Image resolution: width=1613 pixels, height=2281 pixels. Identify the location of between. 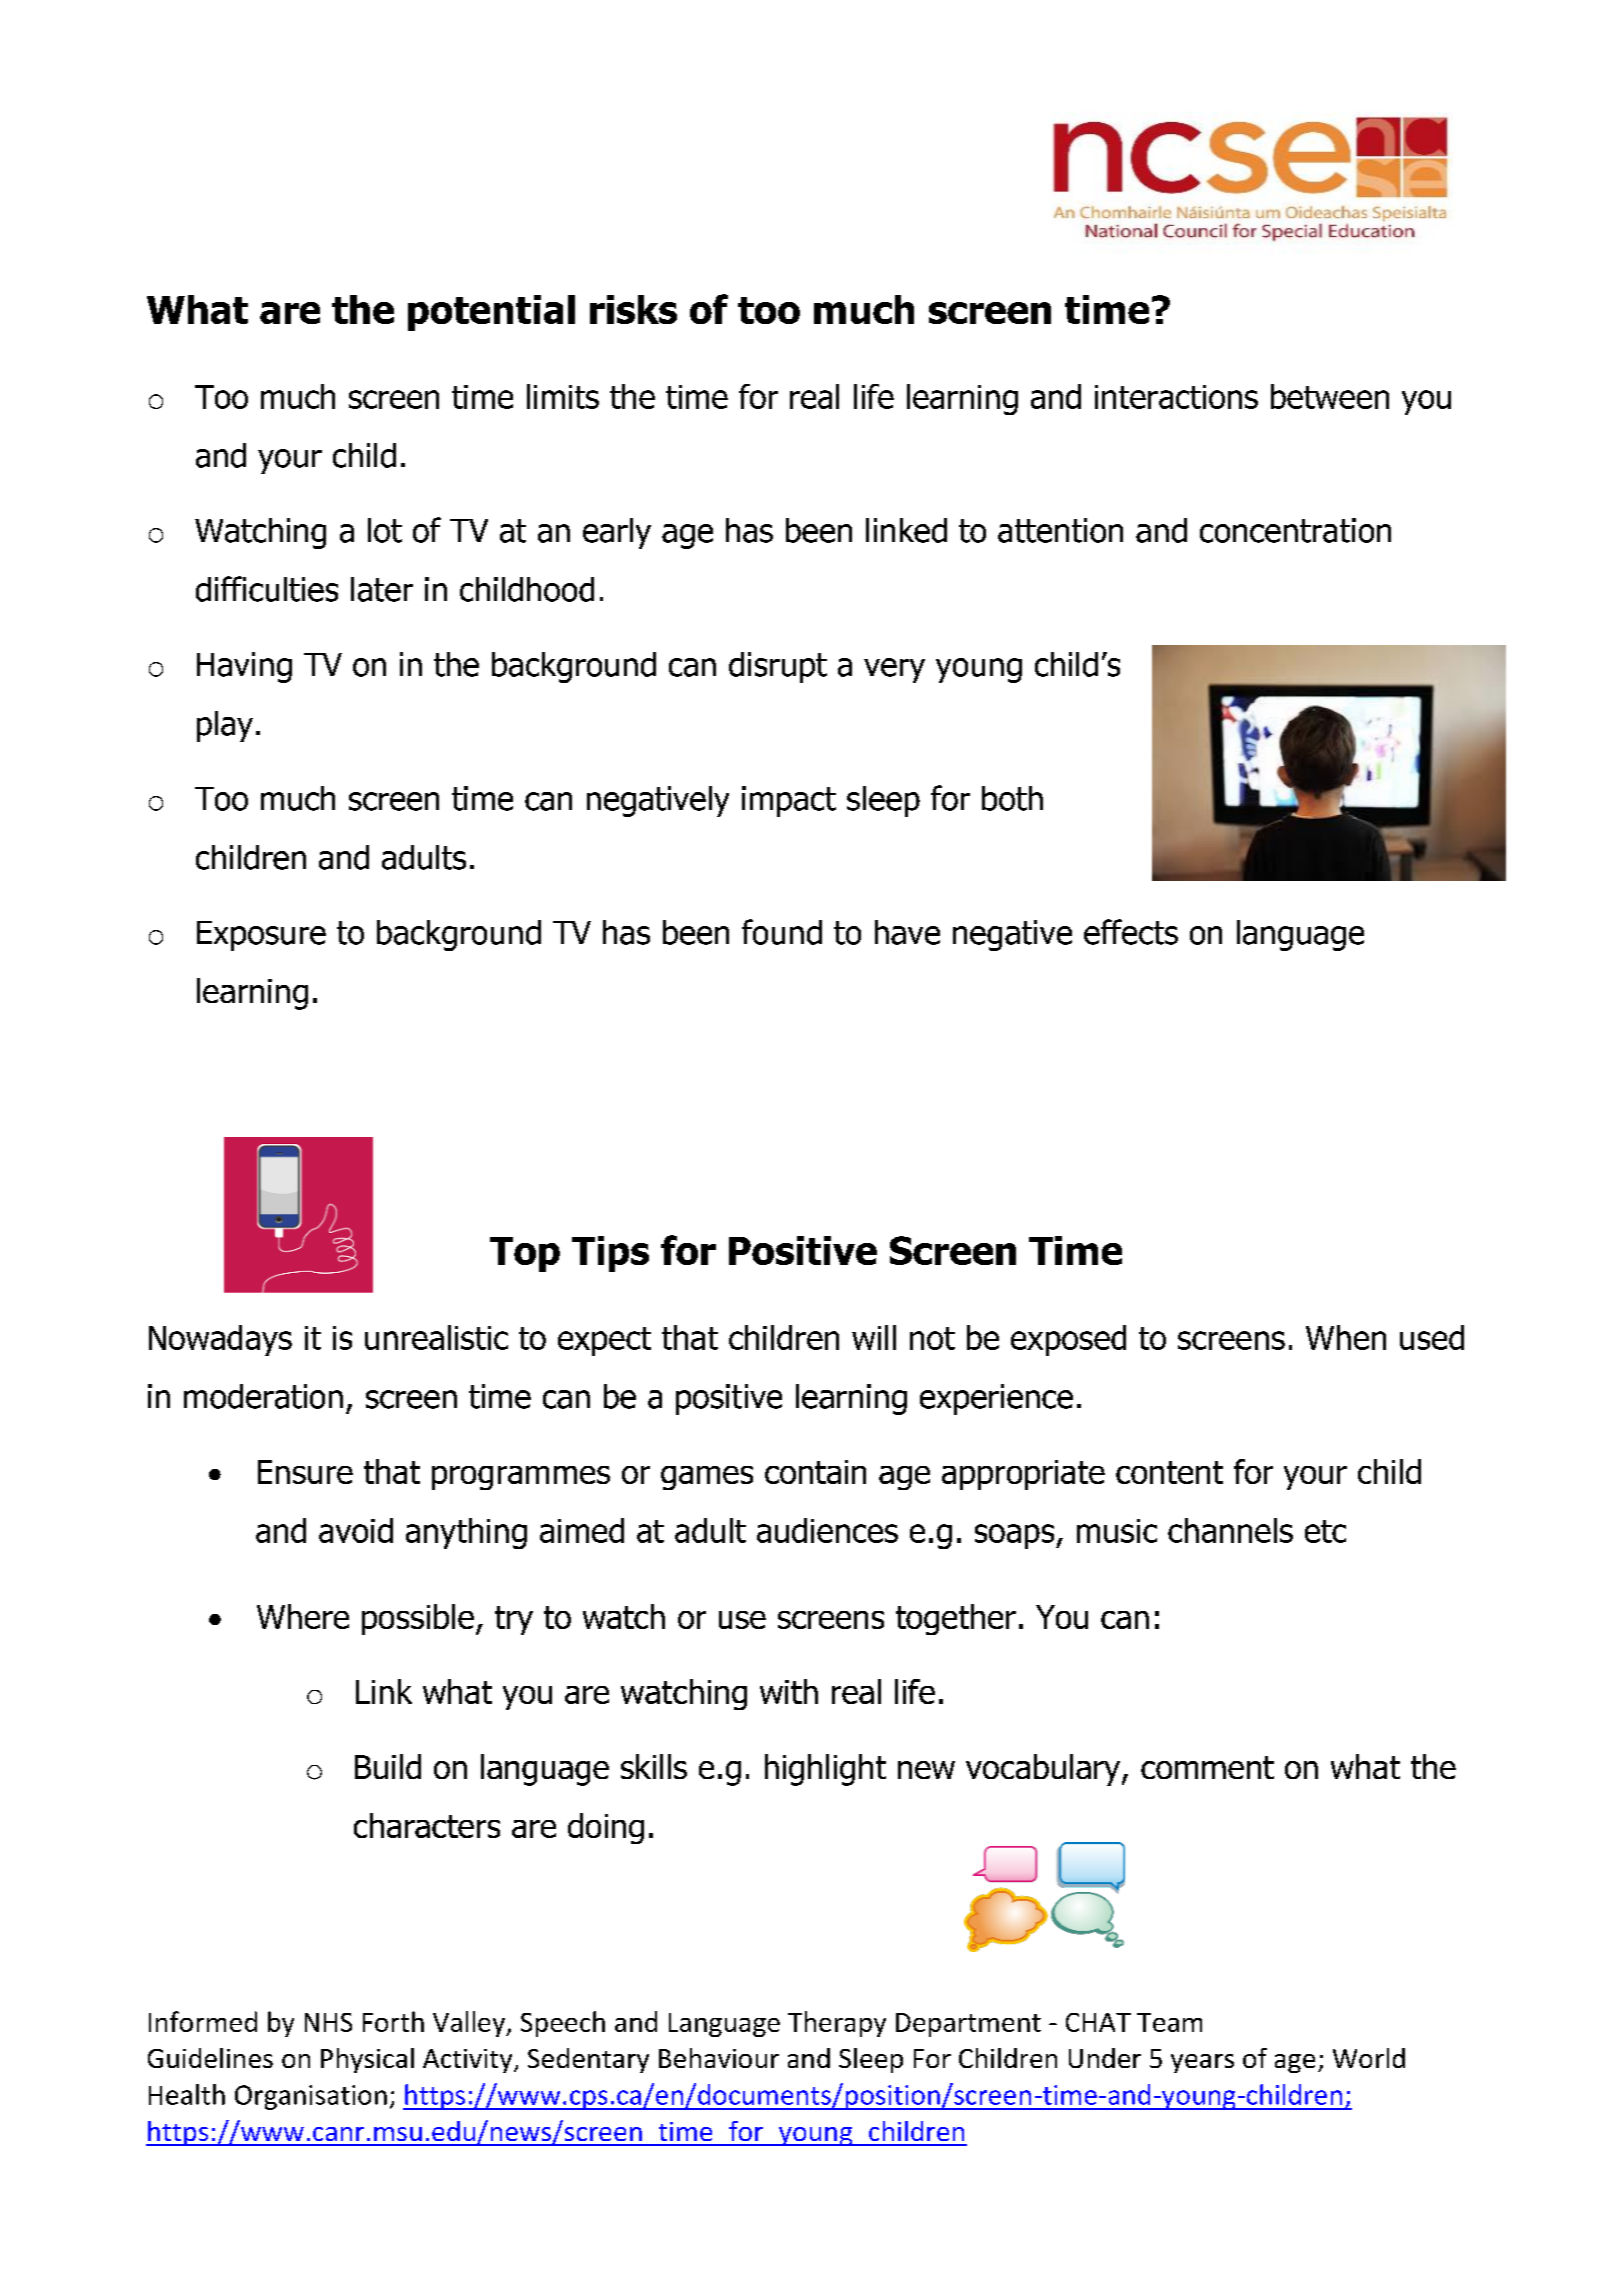
(1330, 396).
